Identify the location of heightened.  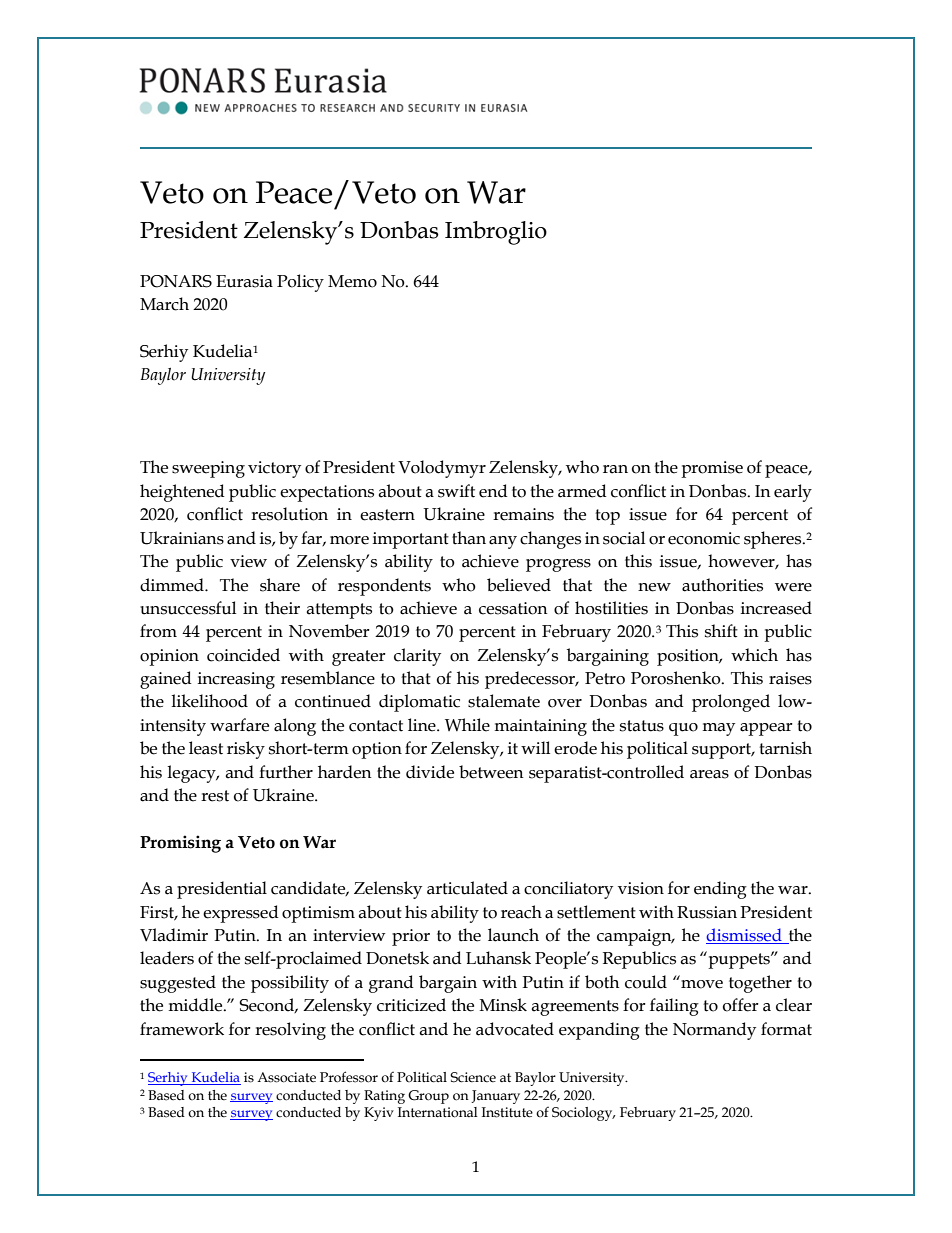
(182, 493).
